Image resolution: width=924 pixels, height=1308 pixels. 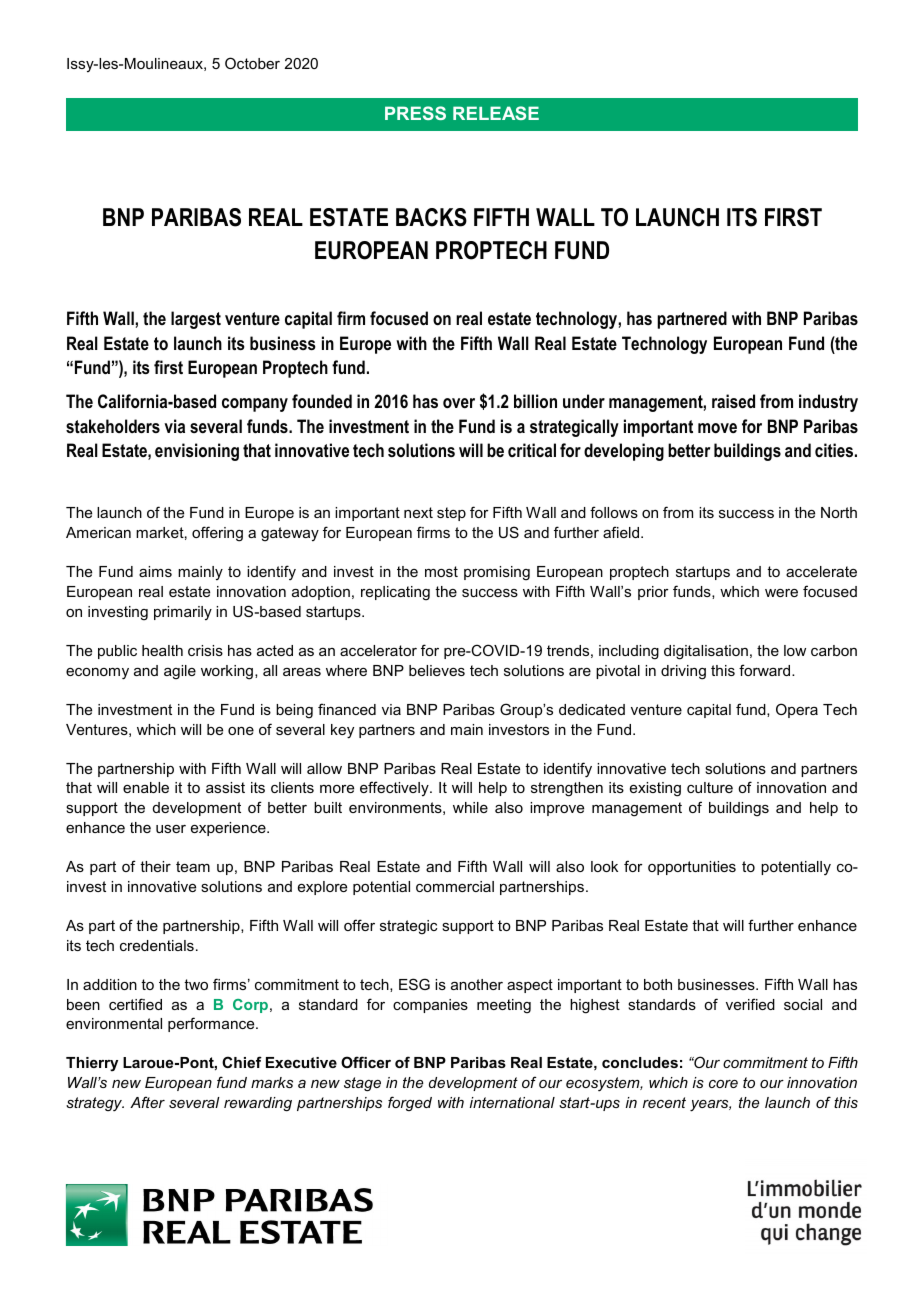 What do you see at coordinates (470, 807) in the document?
I see `while` at bounding box center [470, 807].
